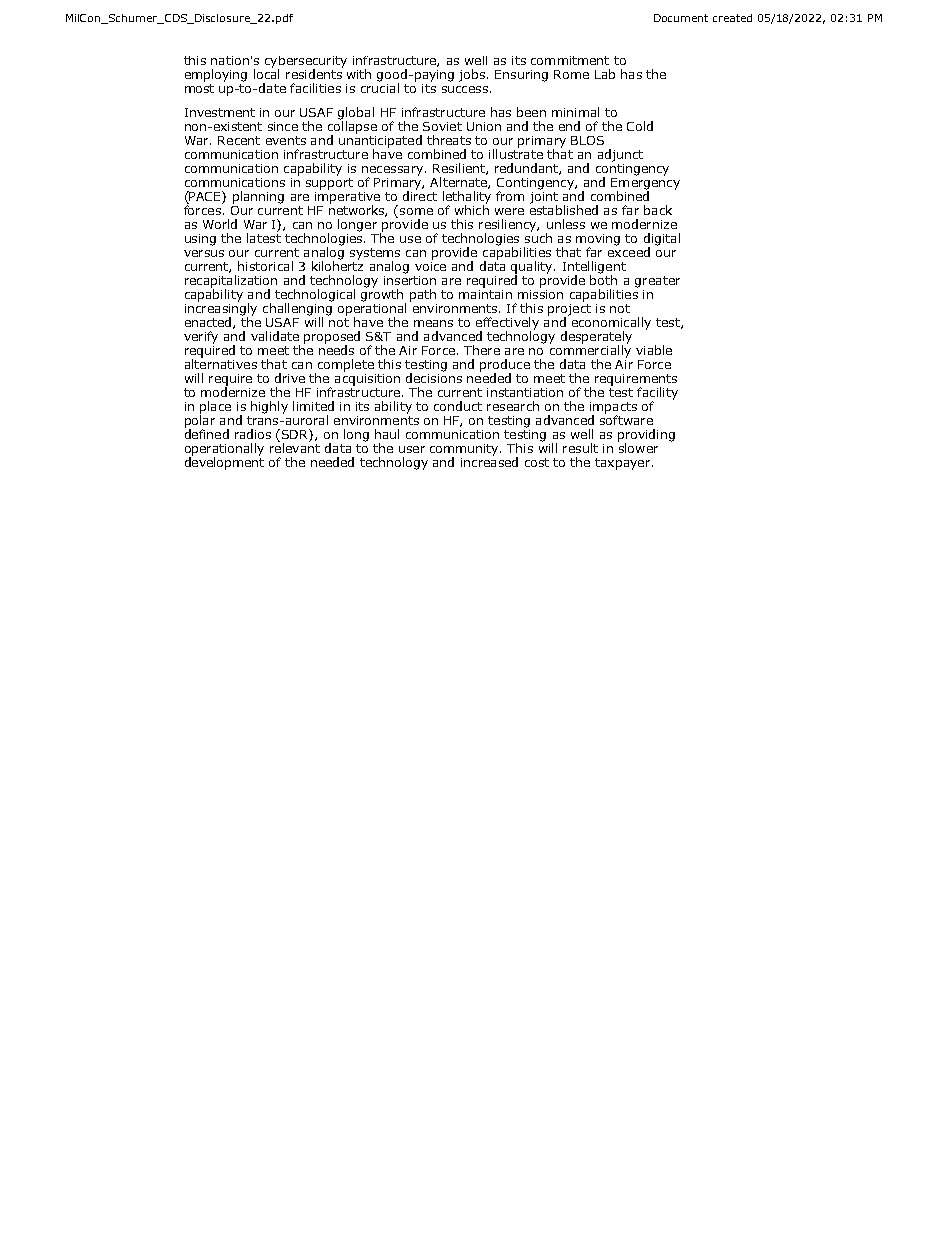  Describe the element at coordinates (297, 309) in the page. I see `challenging` at that location.
